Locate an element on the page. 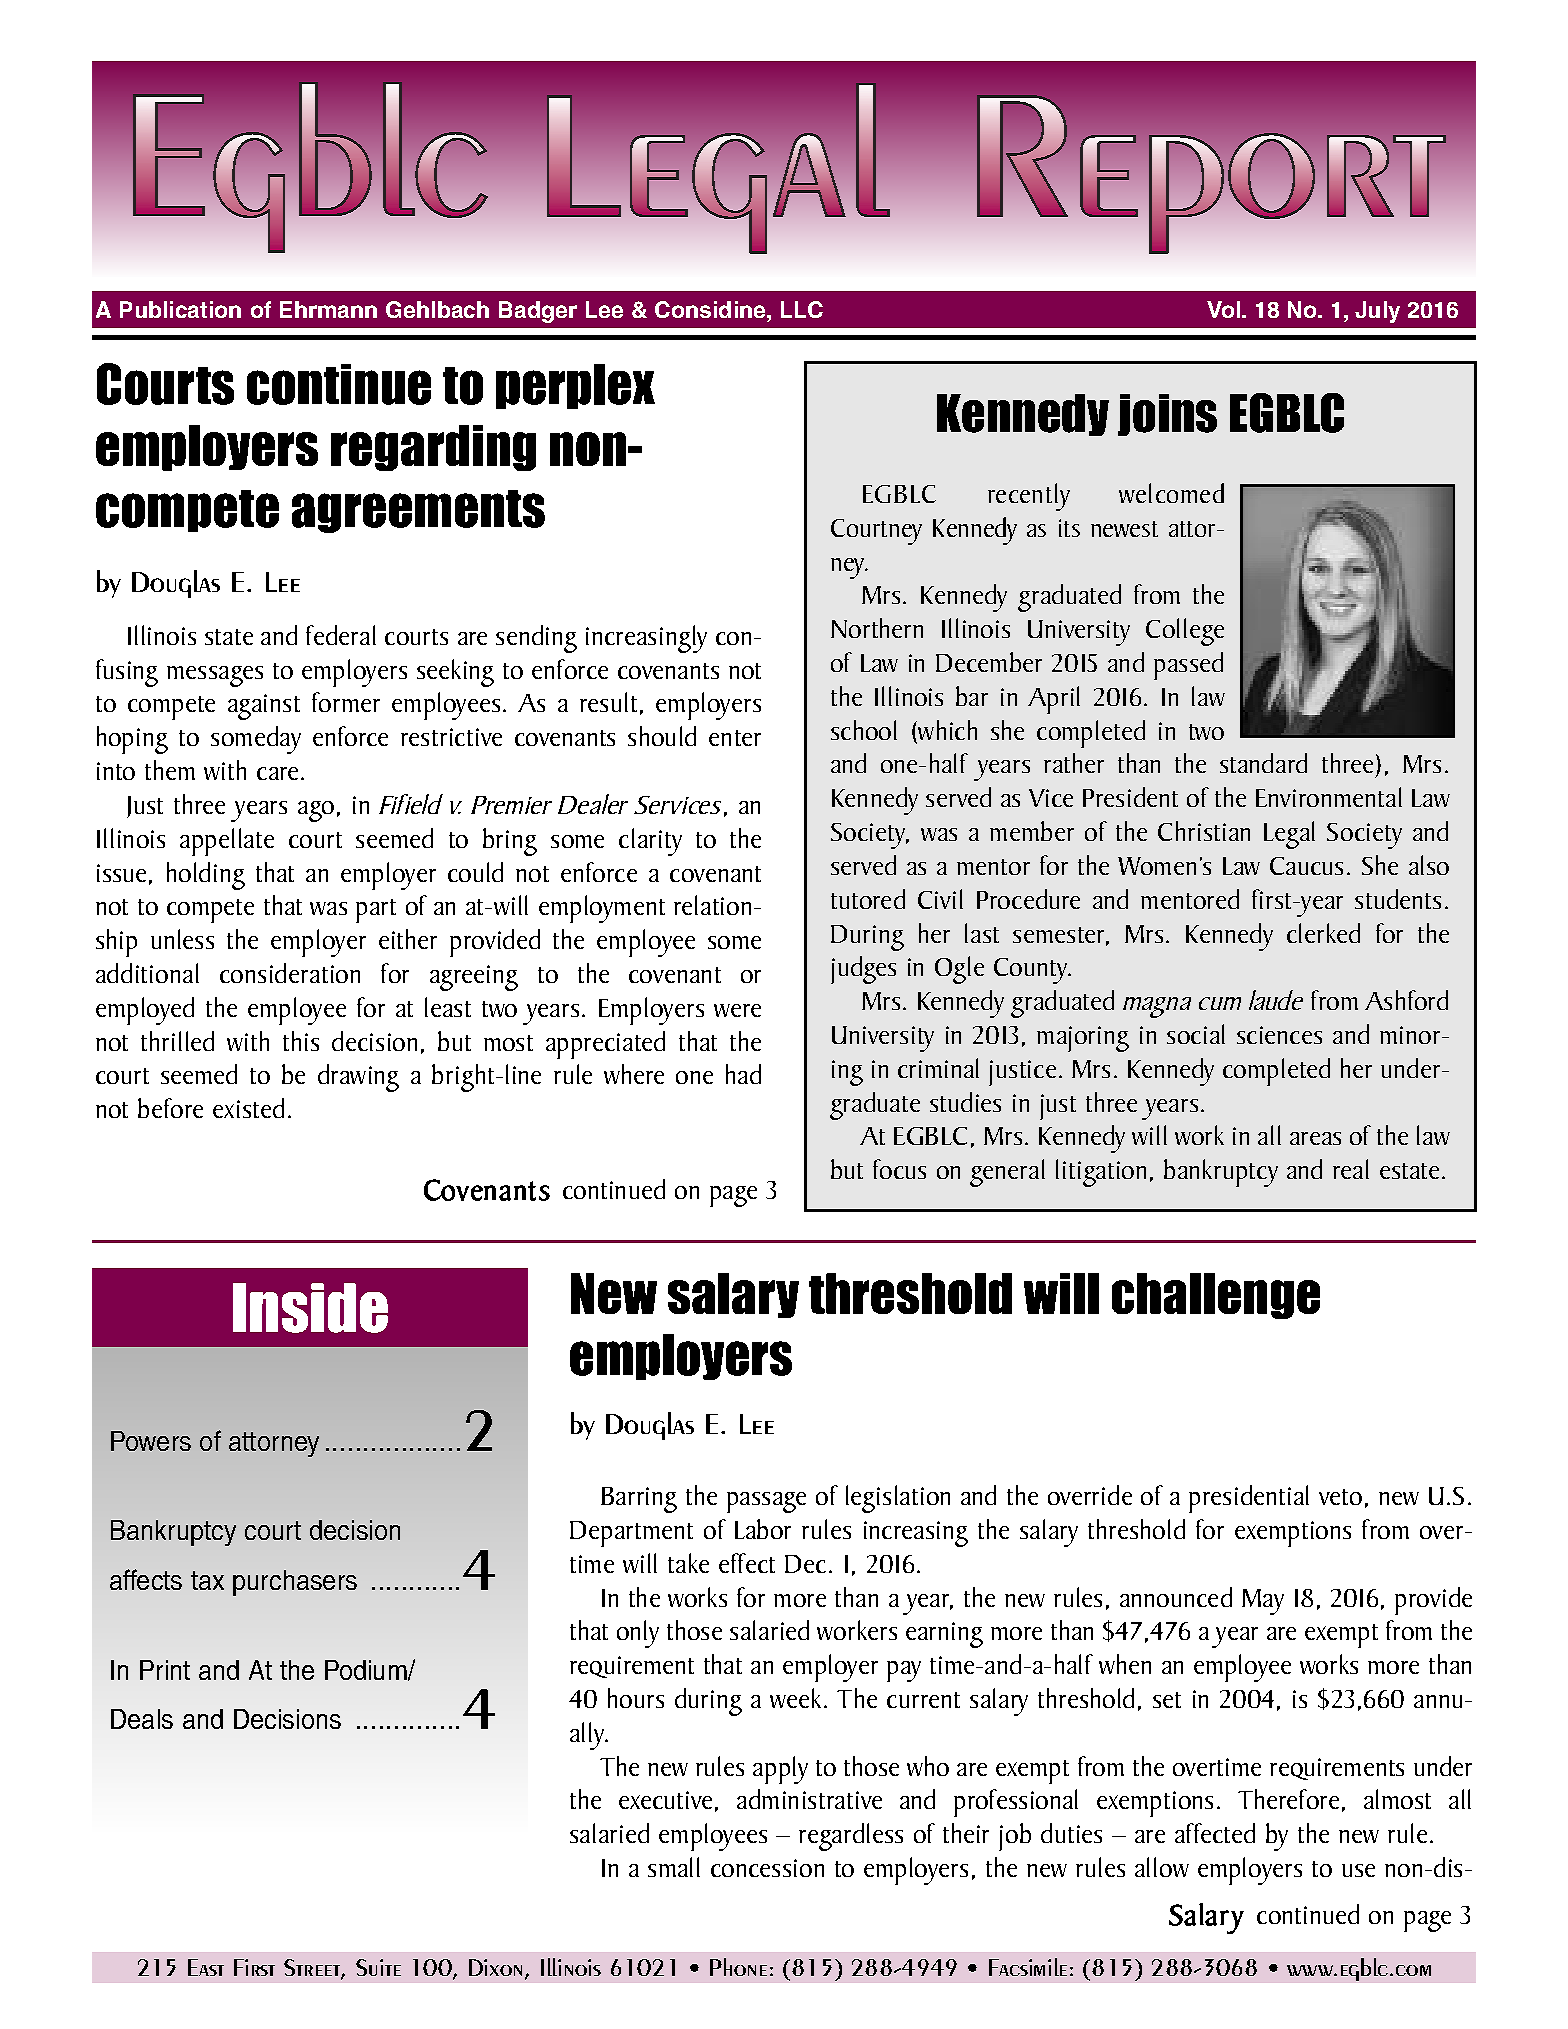 This image has width=1568, height=2029. veto is located at coordinates (1340, 1497).
